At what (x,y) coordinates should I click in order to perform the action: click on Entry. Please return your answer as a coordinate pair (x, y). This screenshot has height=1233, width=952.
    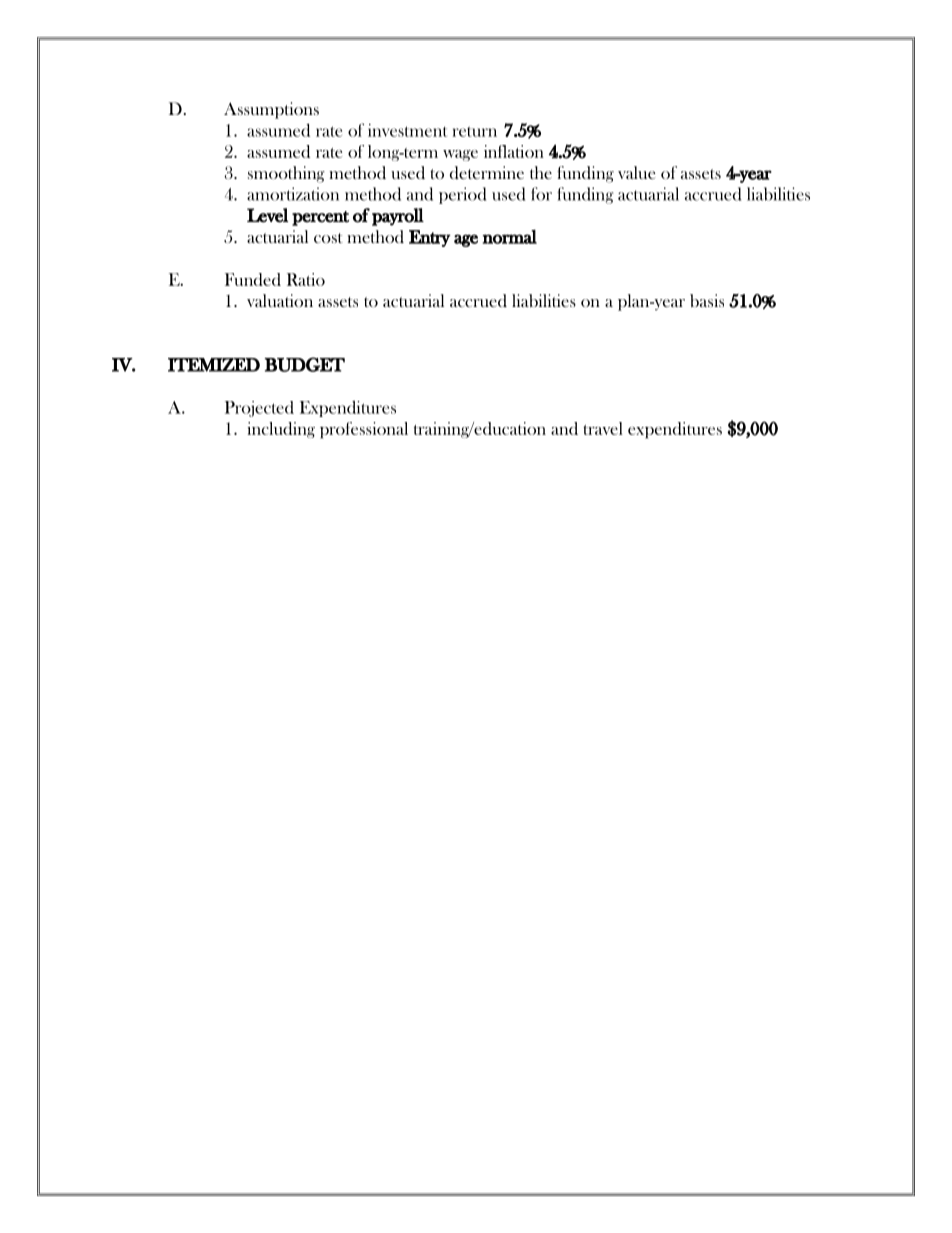
    Looking at the image, I should click on (430, 238).
